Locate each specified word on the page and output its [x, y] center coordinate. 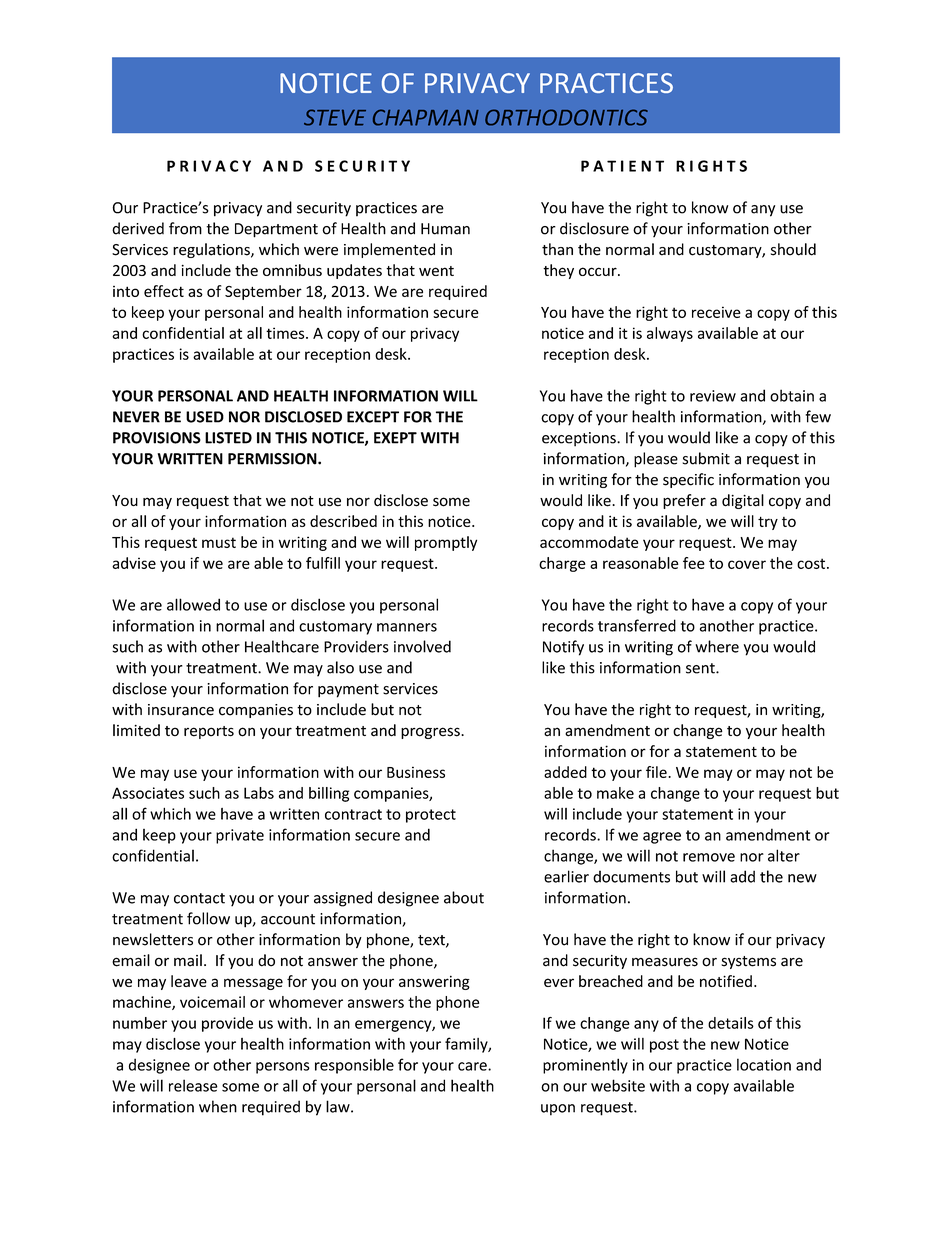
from [185, 228]
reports [209, 732]
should [793, 249]
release [193, 1085]
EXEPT [395, 438]
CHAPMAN [426, 117]
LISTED [228, 438]
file [657, 772]
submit [706, 458]
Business [416, 772]
